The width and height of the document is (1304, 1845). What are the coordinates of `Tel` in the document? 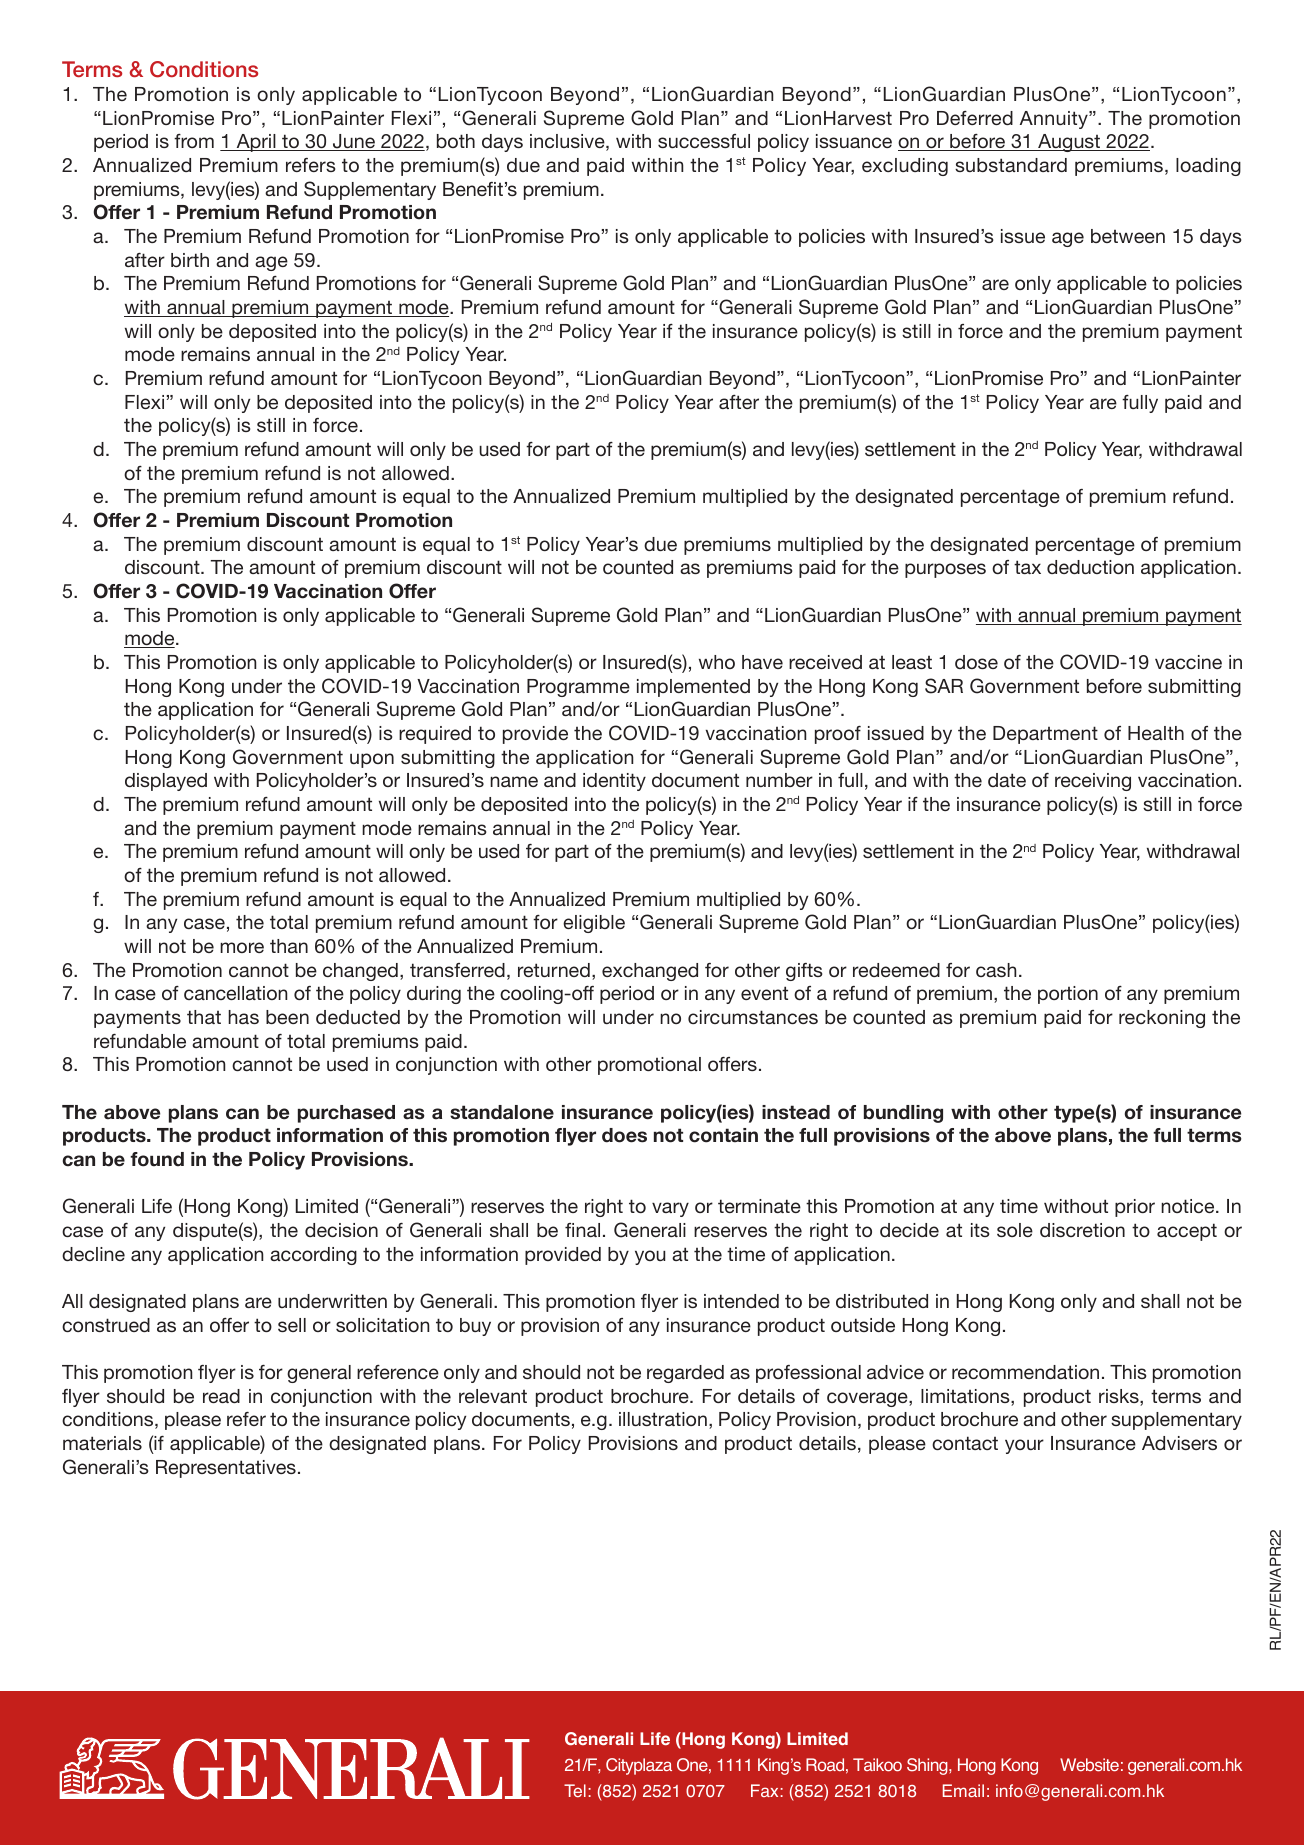 It's located at (575, 1790).
